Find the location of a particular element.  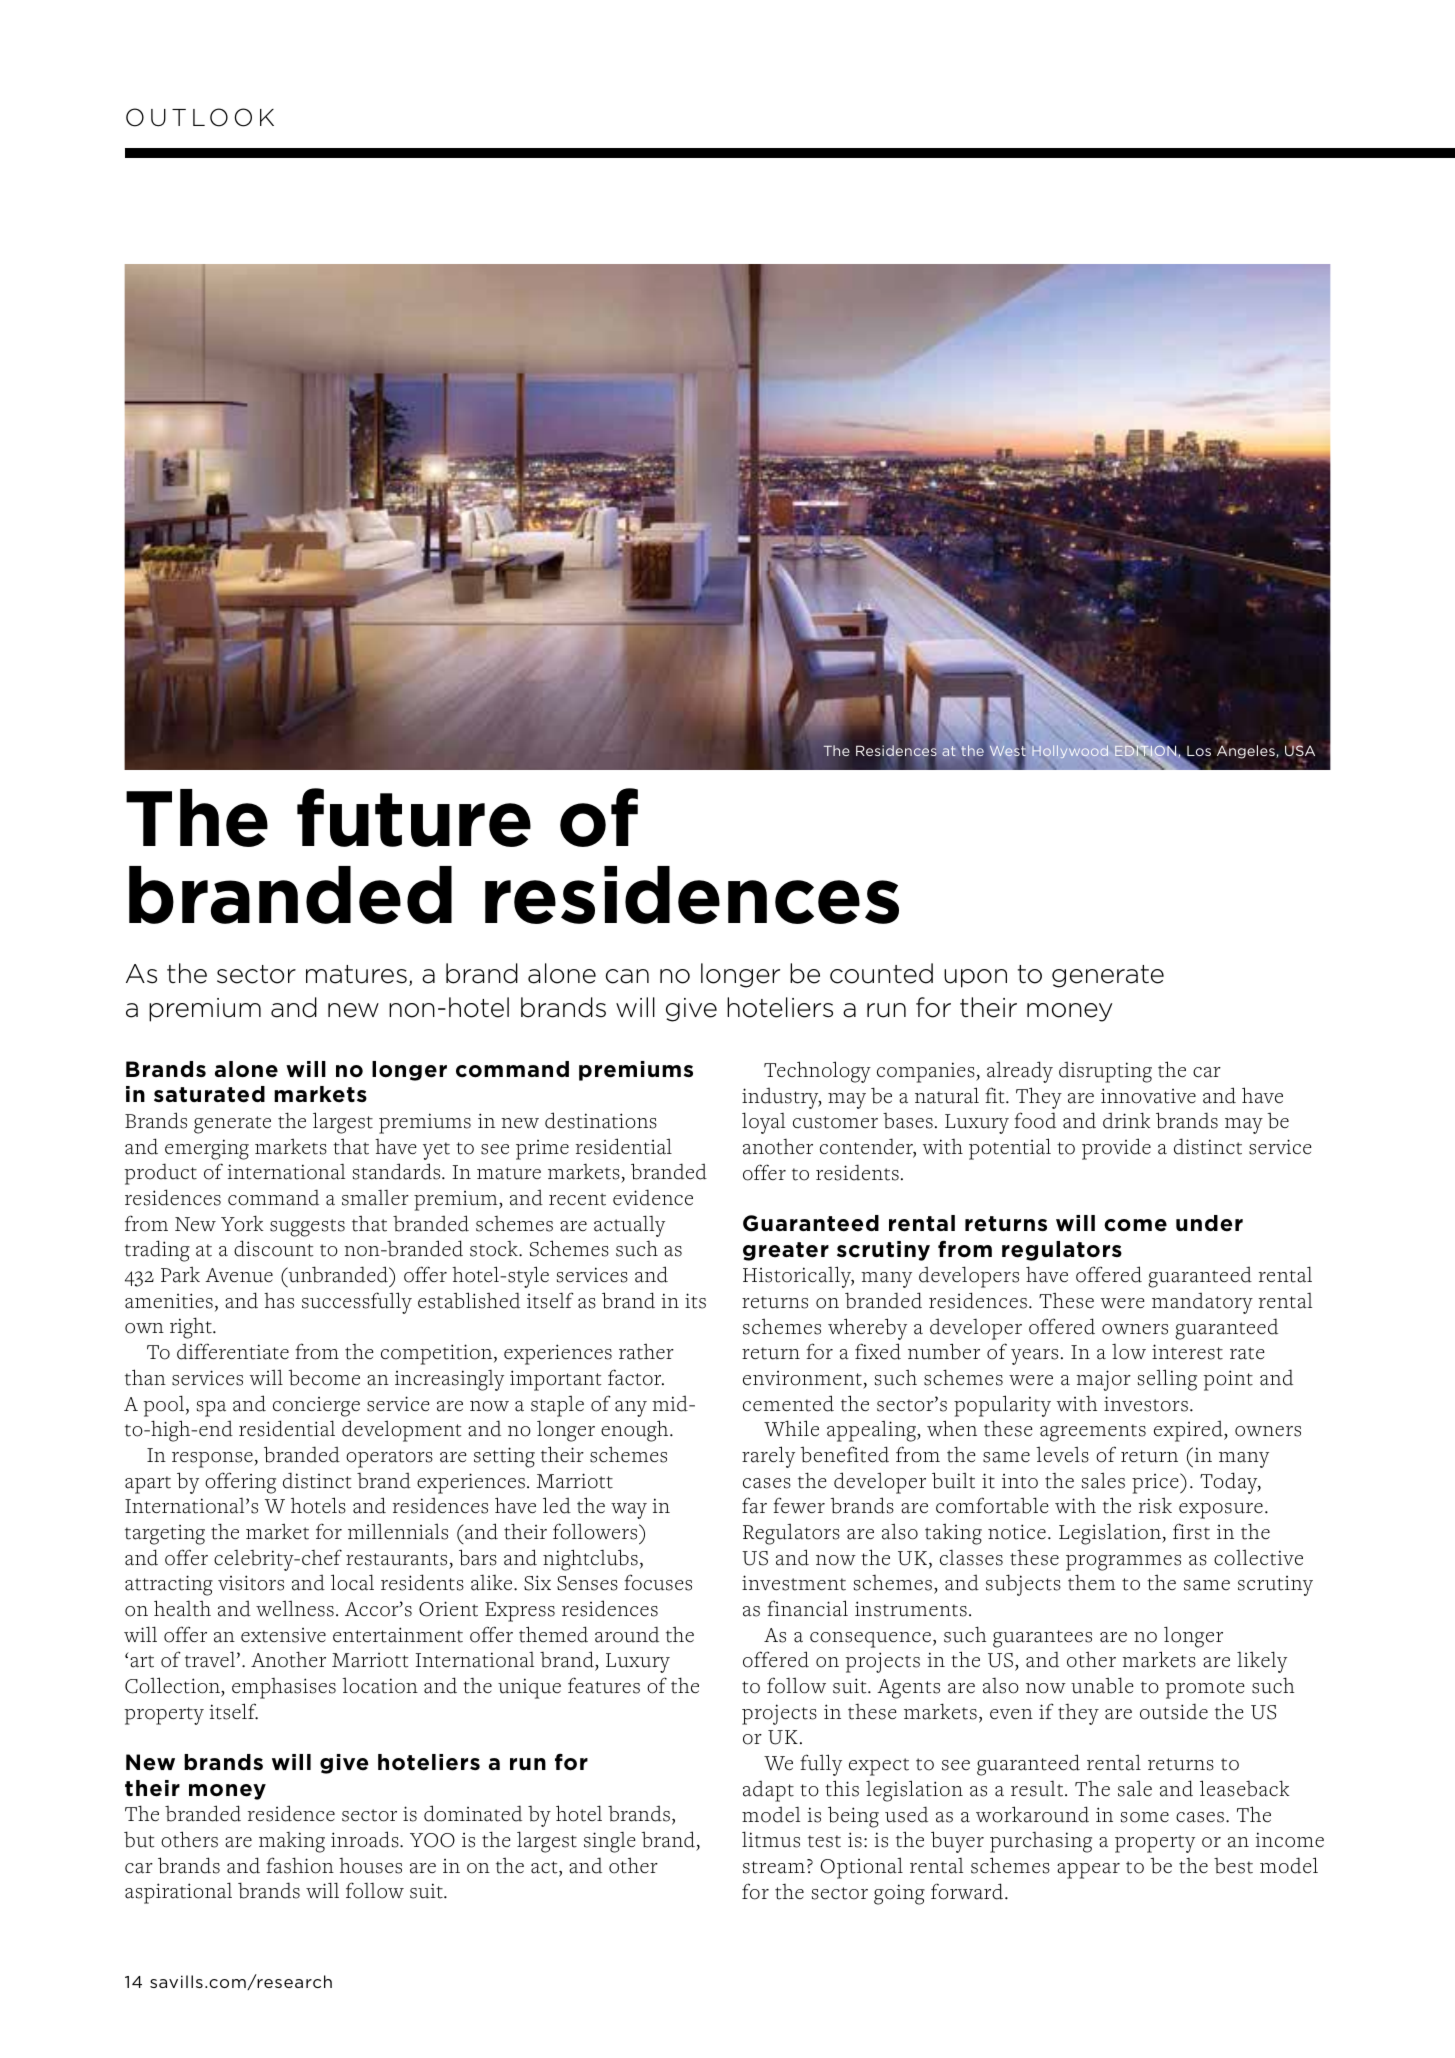

West is located at coordinates (1008, 751).
